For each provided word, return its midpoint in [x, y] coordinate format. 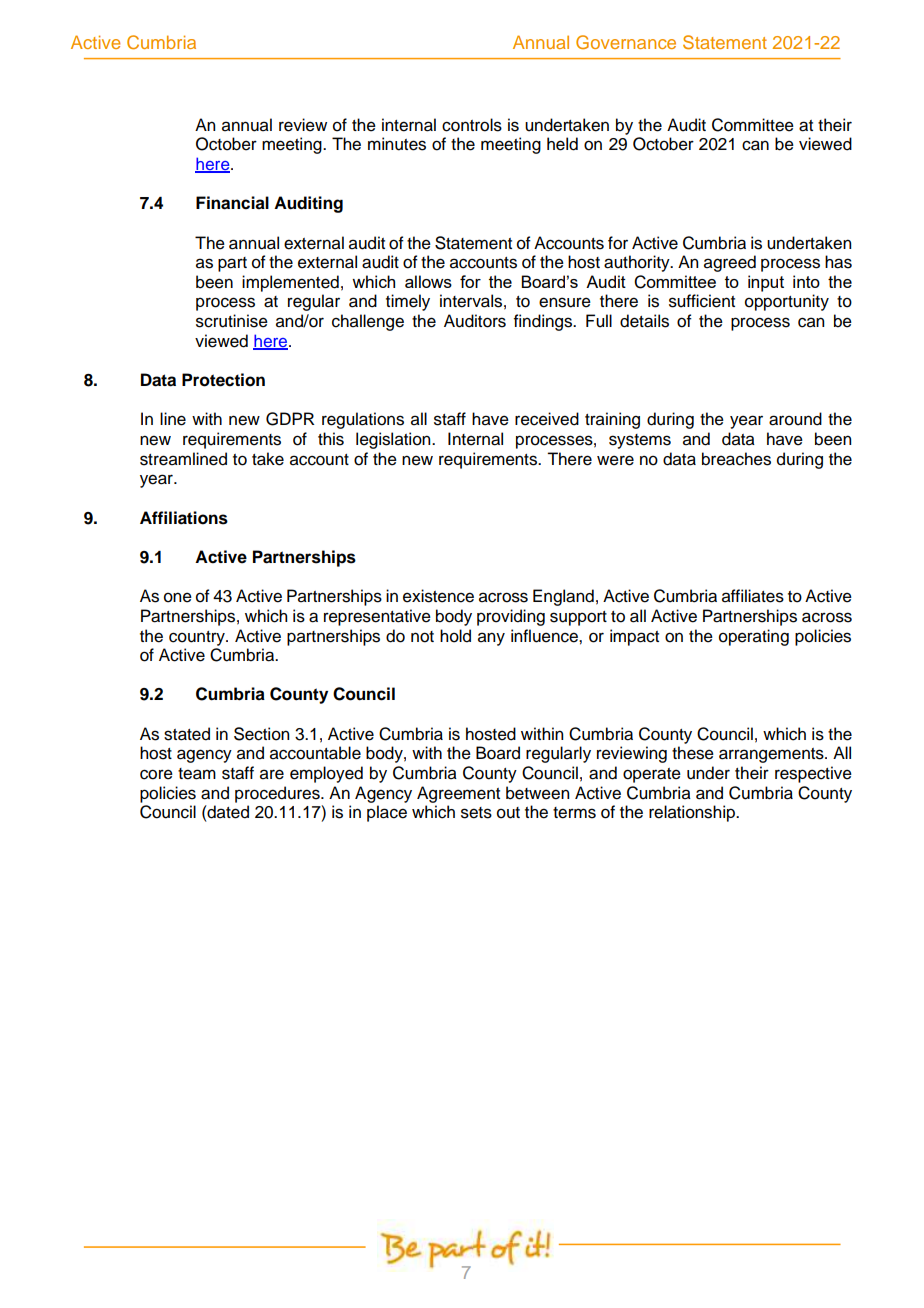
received [547, 419]
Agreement [458, 794]
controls [472, 125]
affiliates [753, 596]
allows [428, 281]
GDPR [290, 419]
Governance [626, 42]
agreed [730, 263]
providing [511, 617]
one [178, 597]
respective [813, 774]
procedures [278, 794]
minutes [397, 144]
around [795, 419]
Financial [232, 203]
